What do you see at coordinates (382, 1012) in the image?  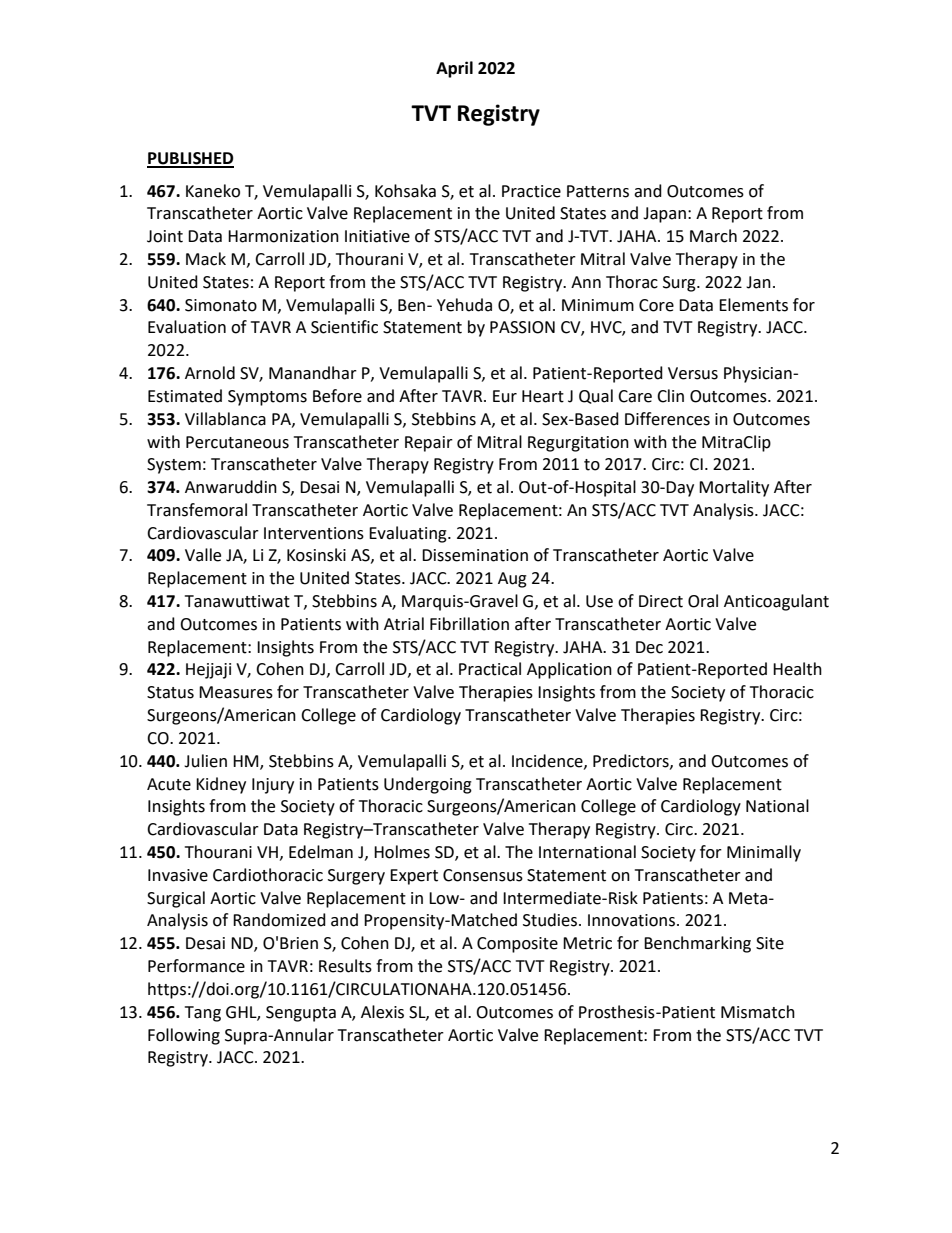 I see `Alexis` at bounding box center [382, 1012].
